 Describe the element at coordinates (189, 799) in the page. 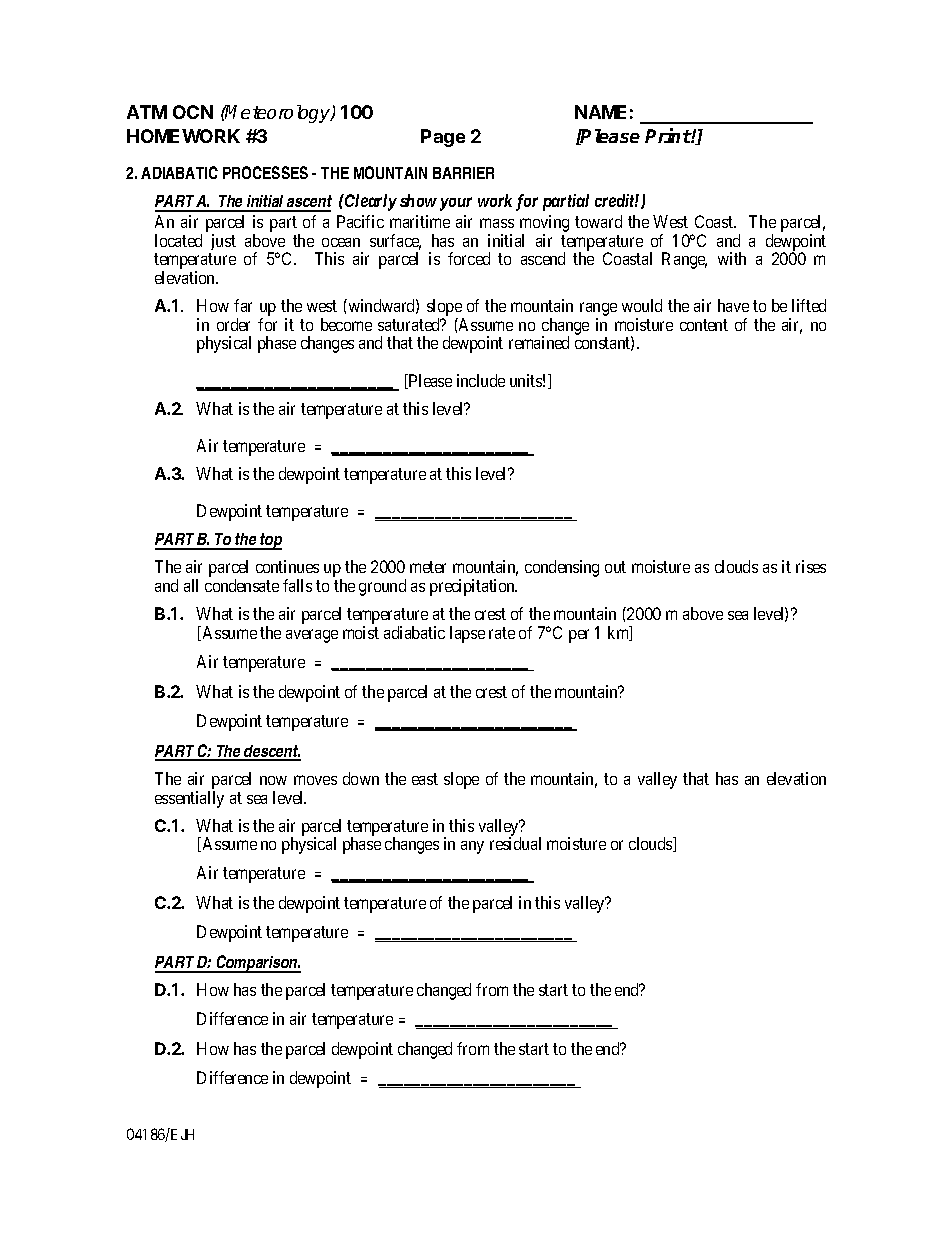

I see `essentially` at that location.
